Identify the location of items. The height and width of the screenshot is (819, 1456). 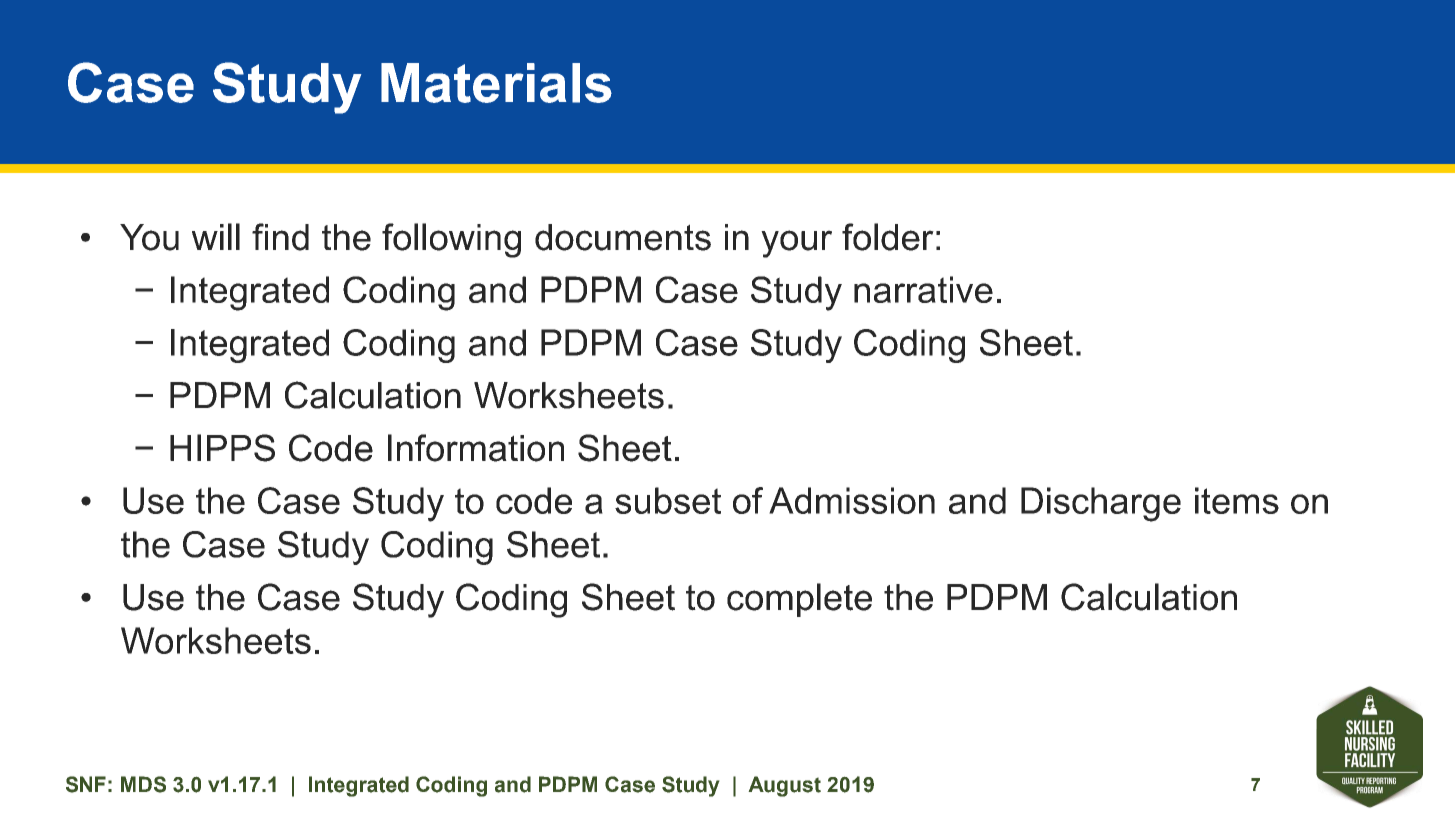
(1237, 500).
